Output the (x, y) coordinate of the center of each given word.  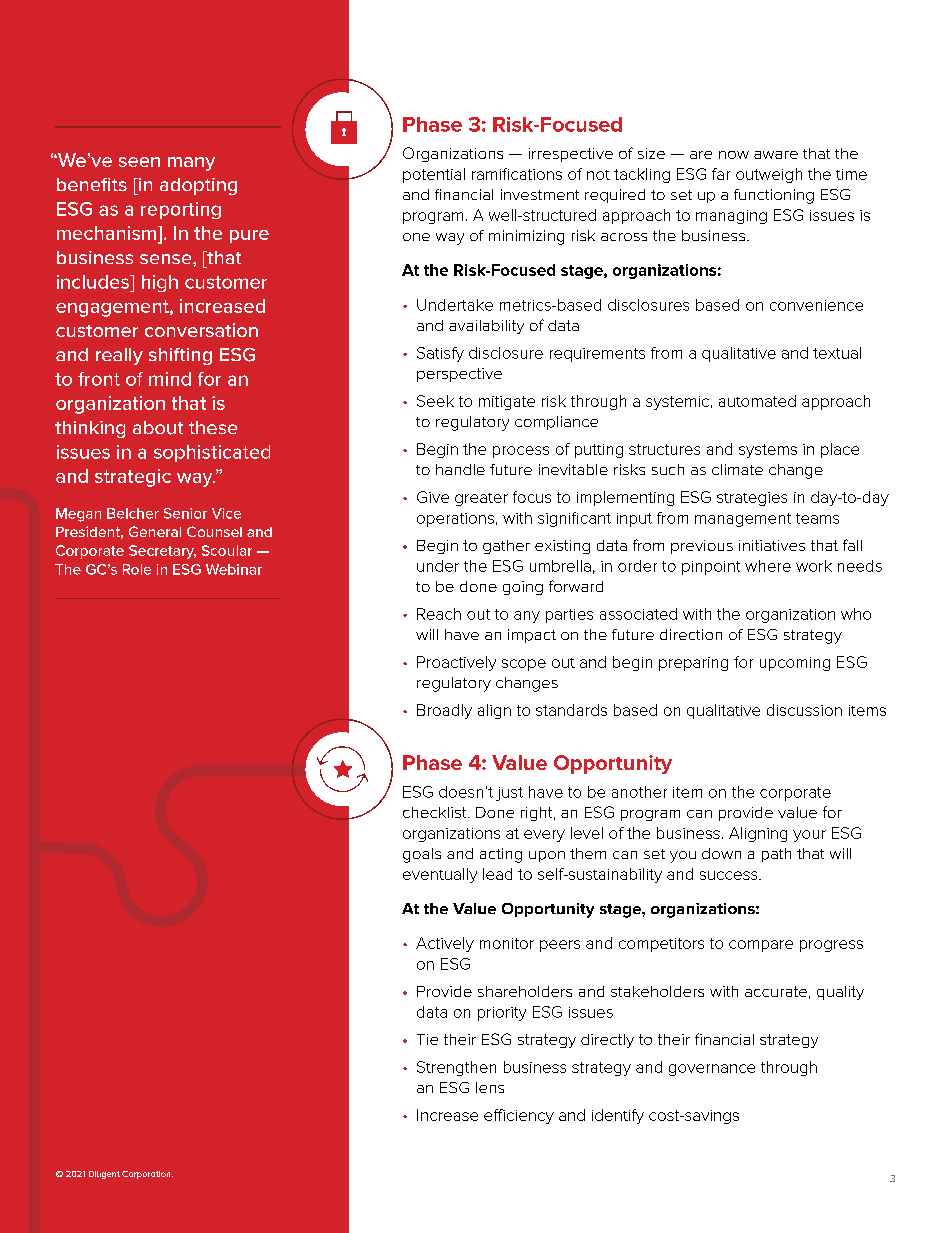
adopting (198, 186)
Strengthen (456, 1068)
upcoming (795, 664)
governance (712, 1070)
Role (137, 569)
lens (490, 1087)
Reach (439, 614)
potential (434, 175)
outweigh (769, 175)
